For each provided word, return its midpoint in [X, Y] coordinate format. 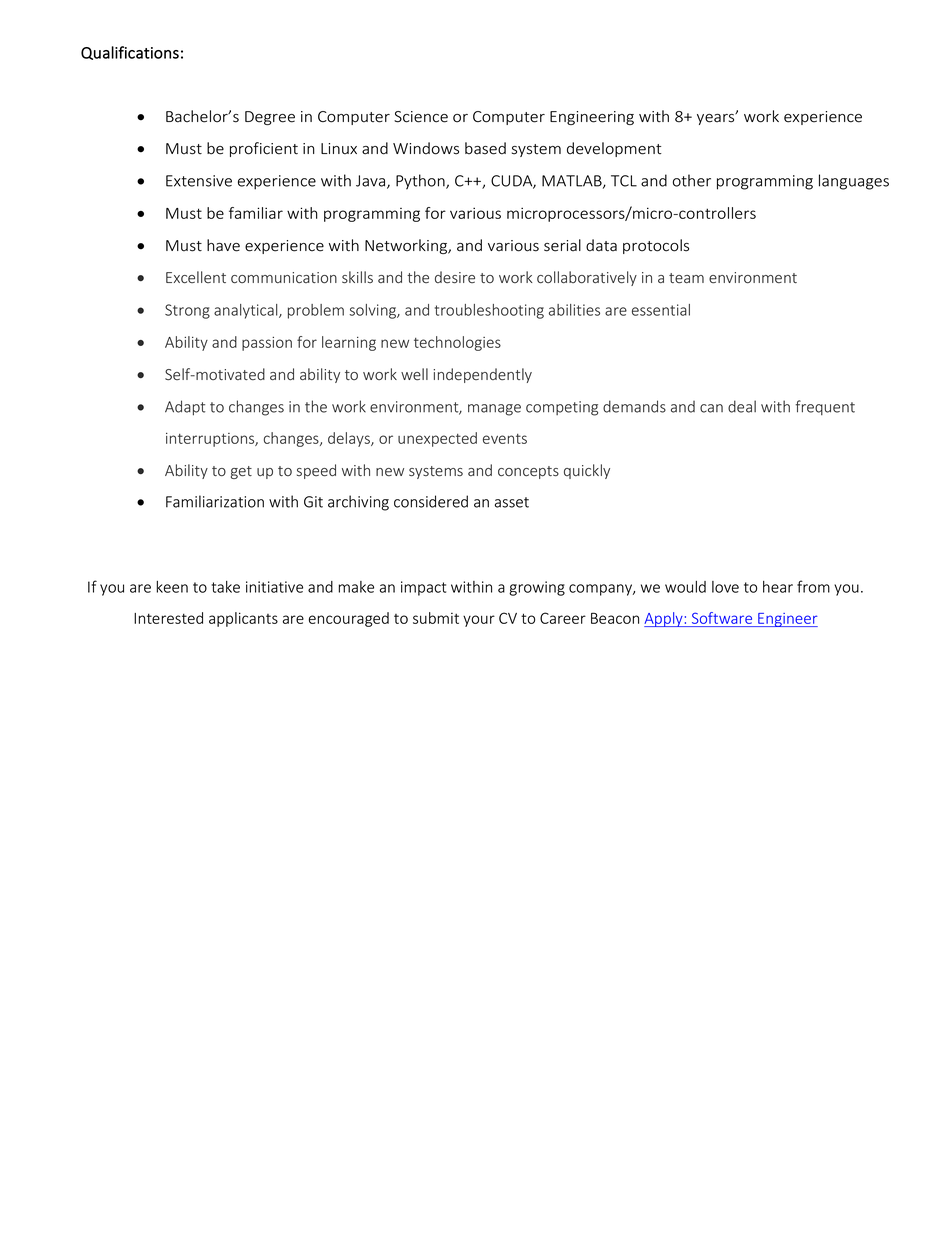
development [614, 149]
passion [267, 344]
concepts [528, 472]
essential [661, 310]
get [241, 472]
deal [742, 406]
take [226, 587]
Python [421, 182]
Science [421, 117]
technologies [457, 343]
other [692, 180]
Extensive [199, 181]
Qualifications [130, 53]
